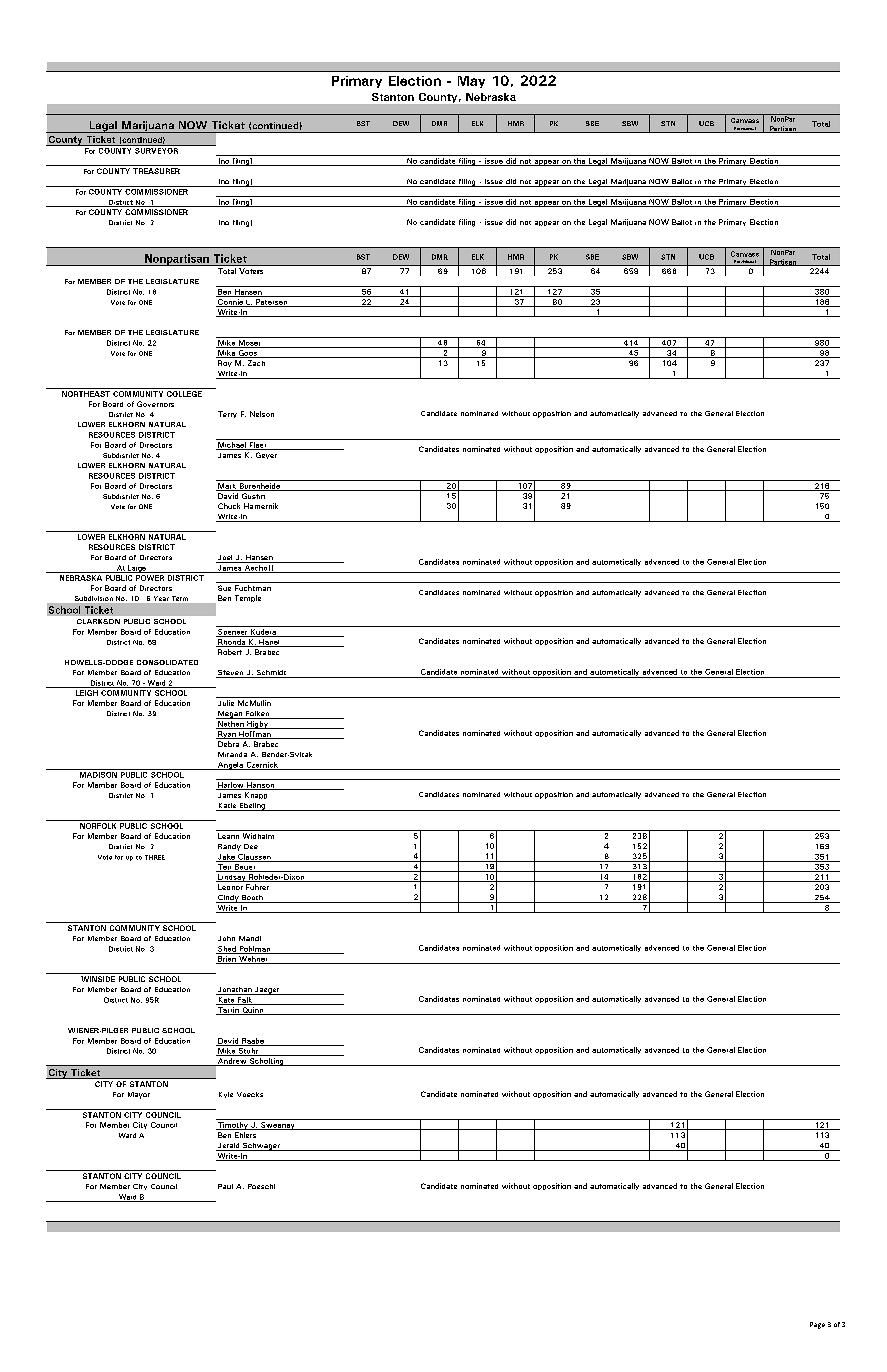 This page has width=887, height=1372. I want to click on Nelson, so click(262, 414).
